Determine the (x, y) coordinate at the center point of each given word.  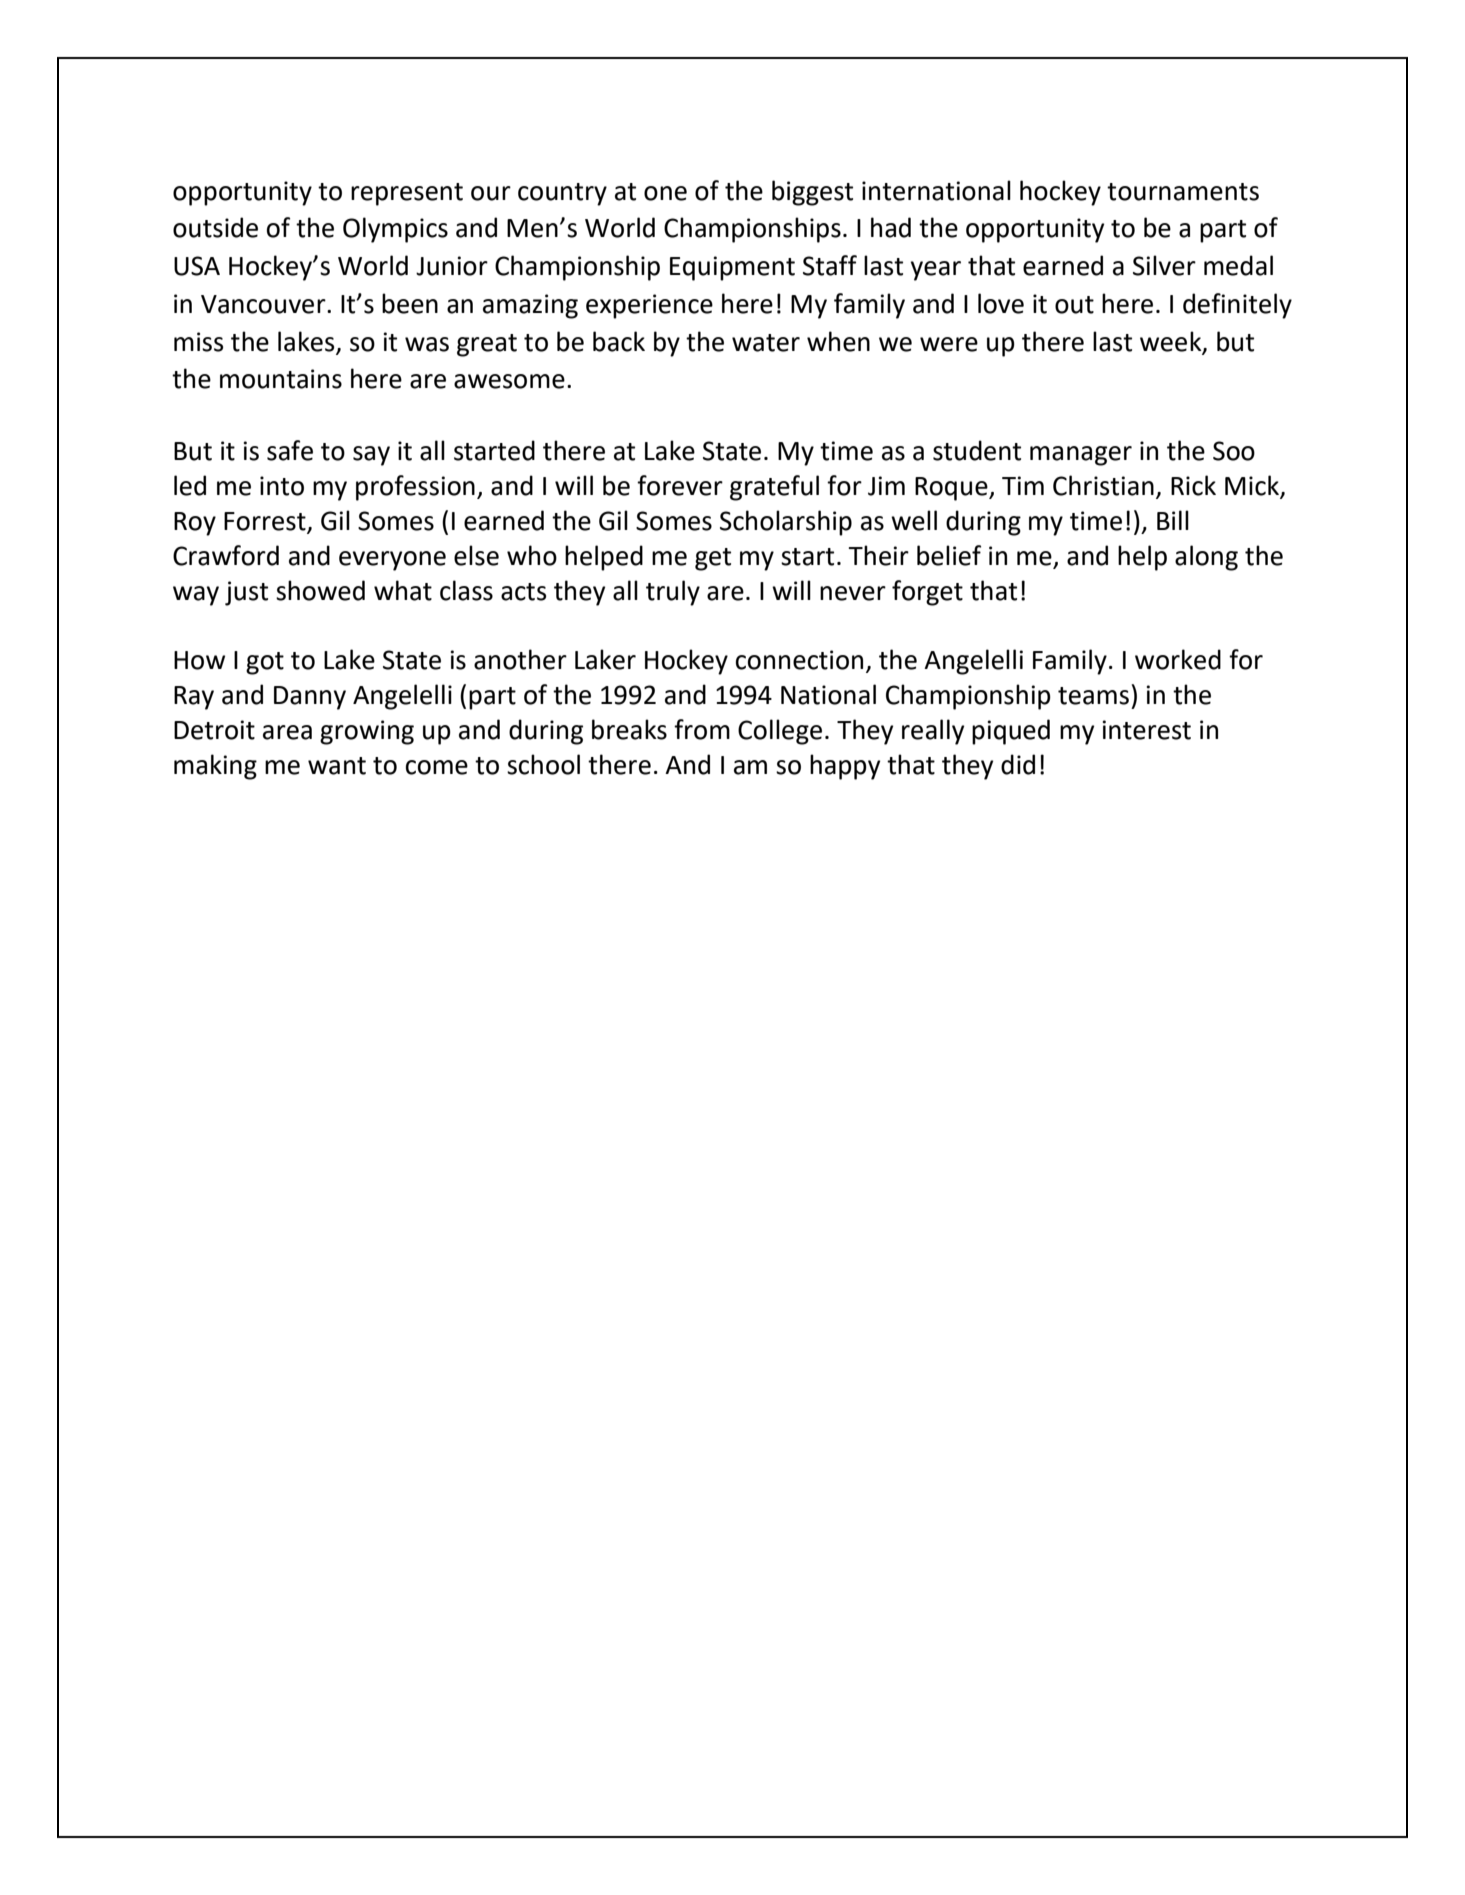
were (949, 344)
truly (673, 593)
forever (680, 485)
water (766, 343)
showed (320, 590)
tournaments (1183, 192)
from (702, 729)
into (282, 486)
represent (407, 194)
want (337, 766)
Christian (1103, 485)
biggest (812, 193)
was (427, 344)
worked (1178, 659)
